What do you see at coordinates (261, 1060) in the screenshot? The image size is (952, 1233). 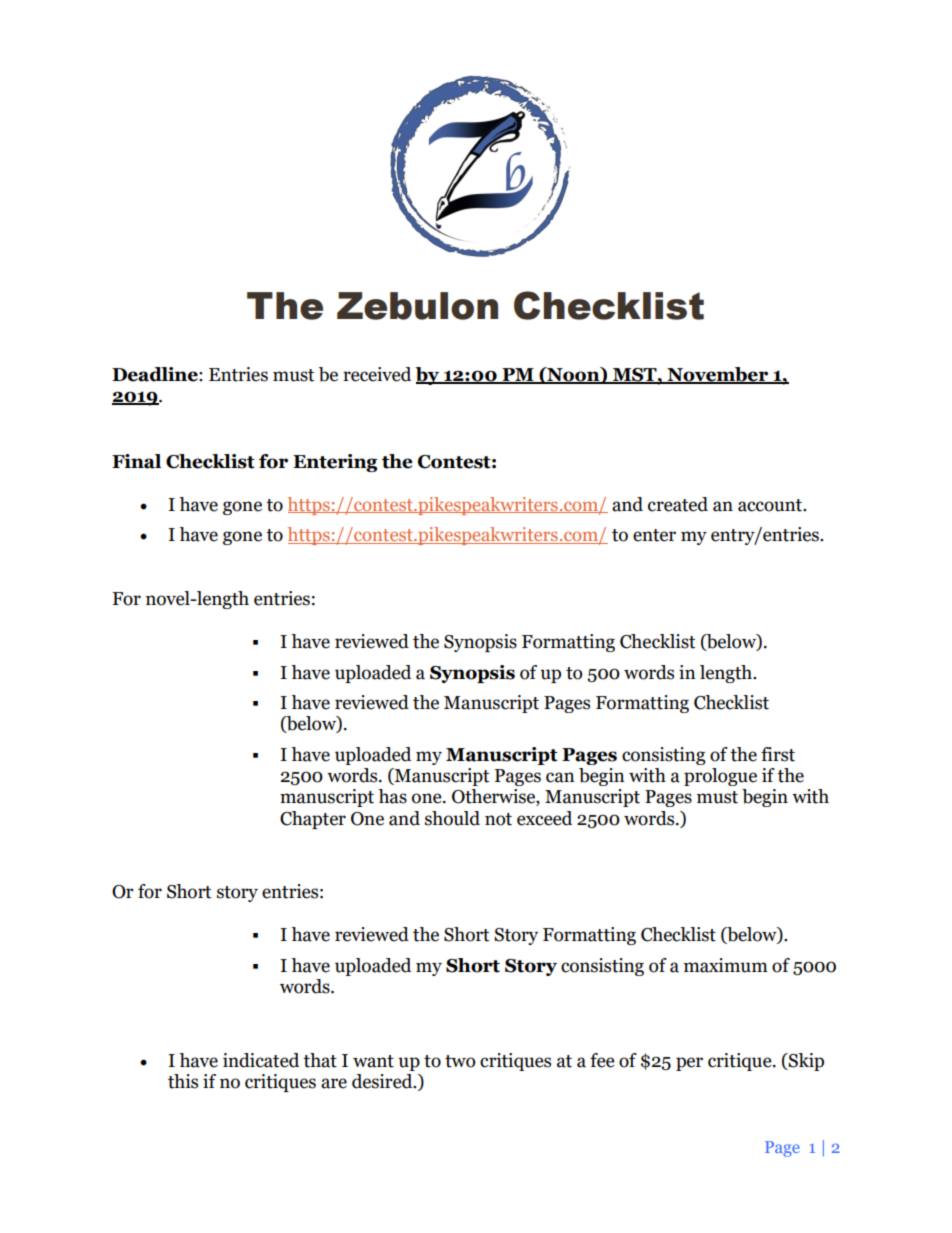 I see `indicated` at bounding box center [261, 1060].
